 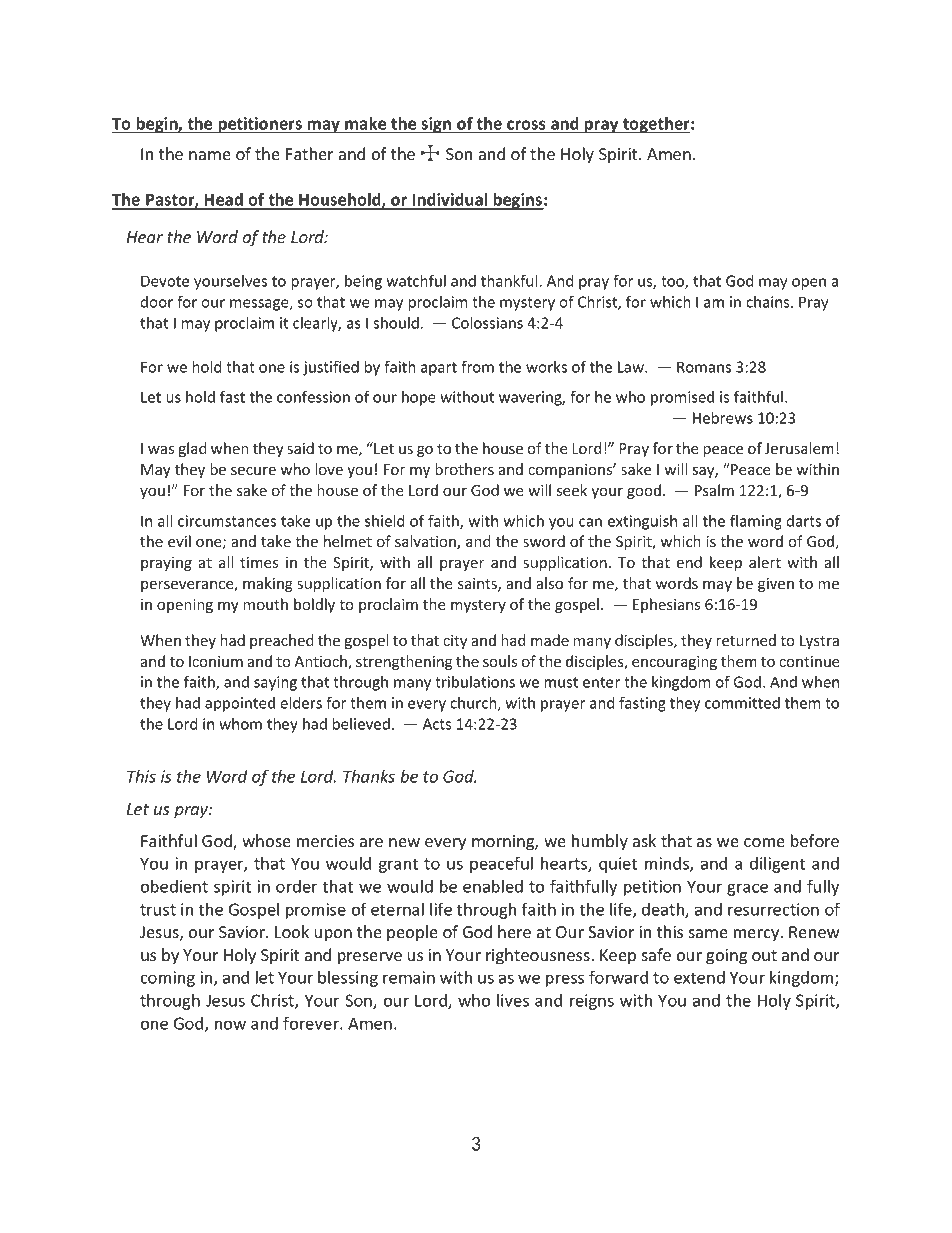 I want to click on souls, so click(x=500, y=661).
